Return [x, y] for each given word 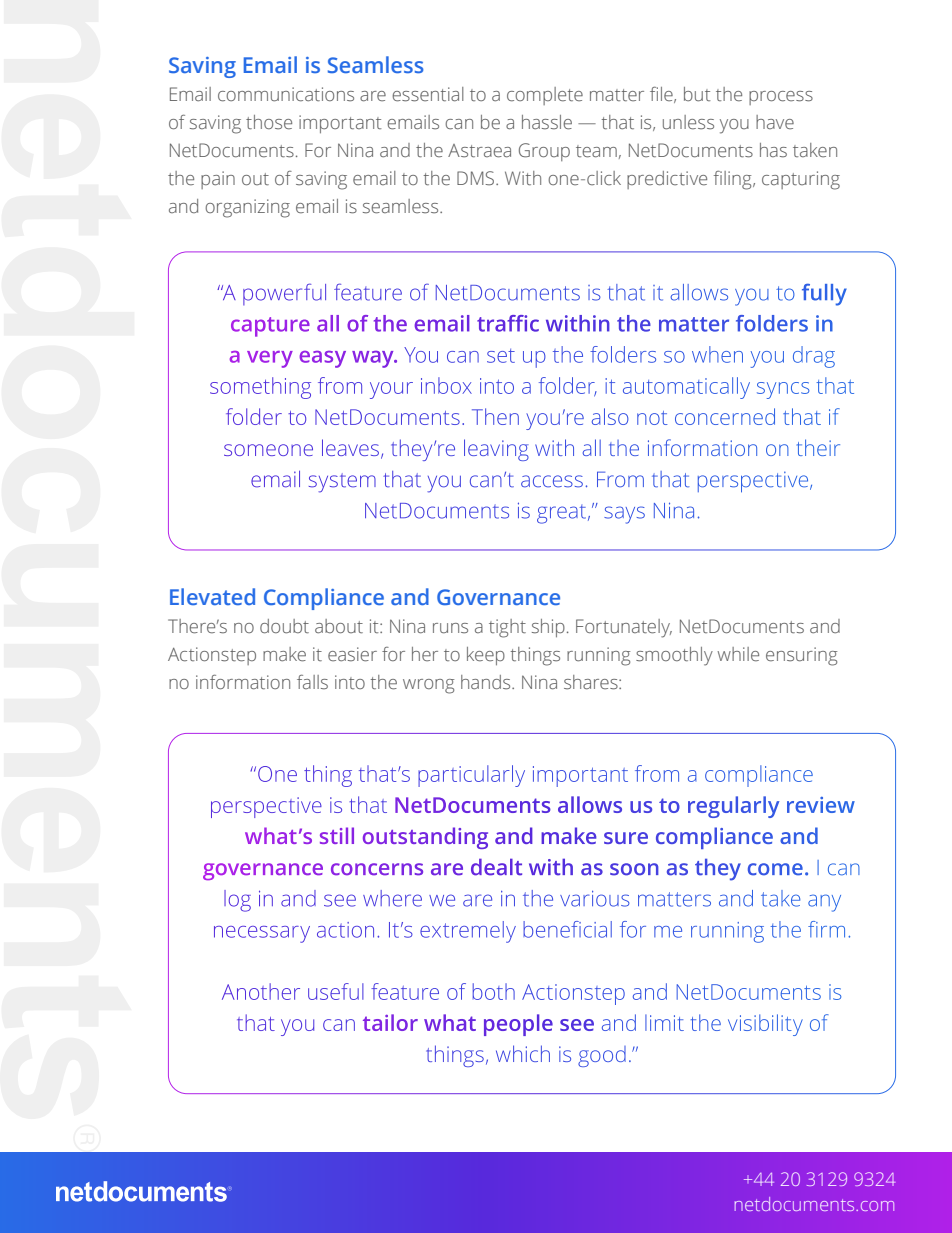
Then [495, 416]
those [269, 122]
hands [487, 682]
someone [268, 450]
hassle [547, 122]
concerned [725, 416]
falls [312, 682]
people [518, 1025]
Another [261, 991]
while [738, 654]
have [775, 122]
